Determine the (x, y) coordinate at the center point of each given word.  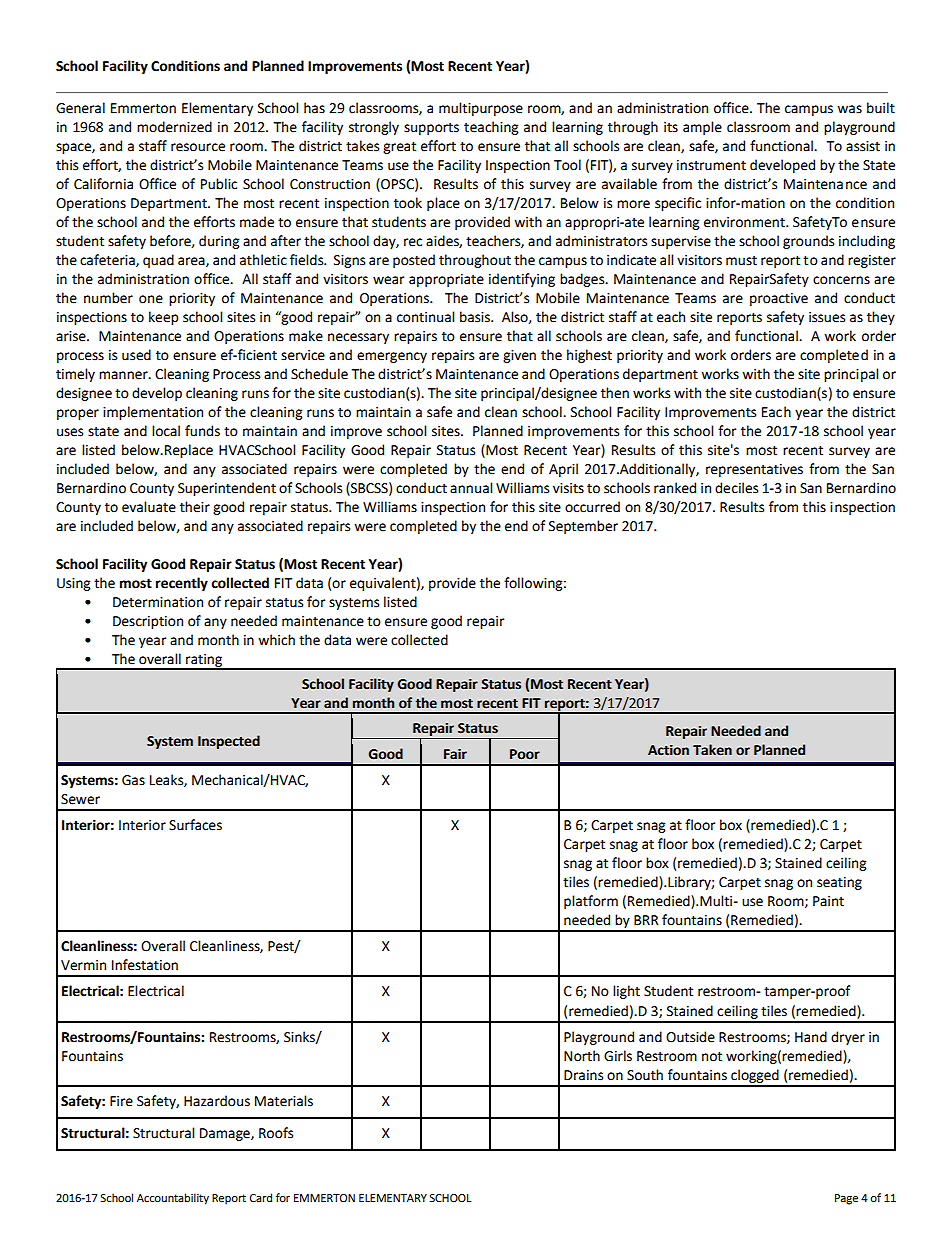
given (519, 356)
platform (591, 902)
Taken (712, 750)
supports (431, 129)
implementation (153, 413)
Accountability (173, 1199)
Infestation (145, 965)
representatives (754, 470)
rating (204, 661)
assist (863, 146)
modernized (174, 127)
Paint (828, 901)
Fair (455, 754)
